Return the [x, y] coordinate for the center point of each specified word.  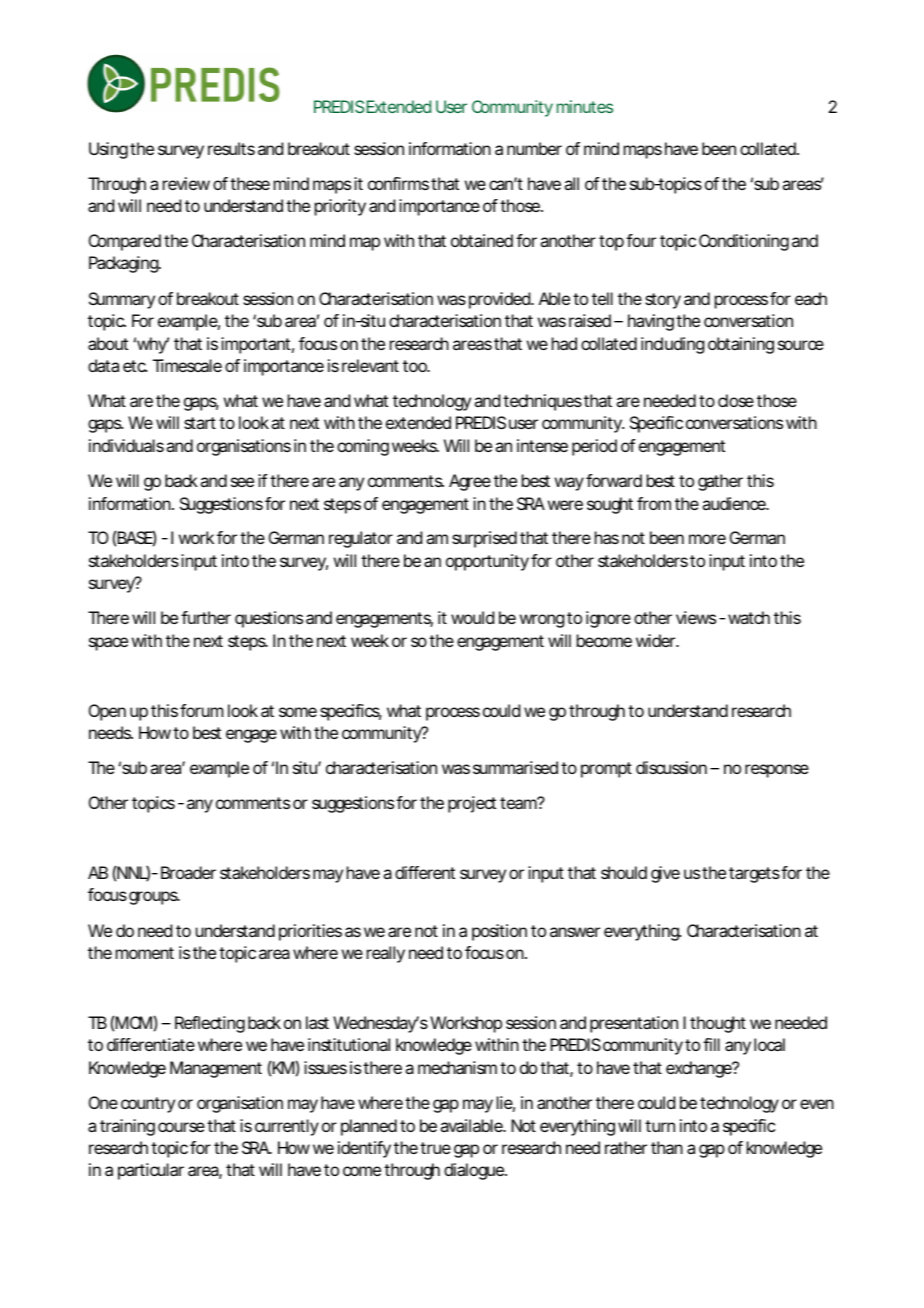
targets [754, 875]
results [231, 148]
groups [154, 898]
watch [749, 617]
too [416, 366]
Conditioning [744, 242]
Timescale [187, 365]
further [206, 617]
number [534, 148]
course [181, 1127]
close [736, 400]
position [499, 932]
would [472, 617]
